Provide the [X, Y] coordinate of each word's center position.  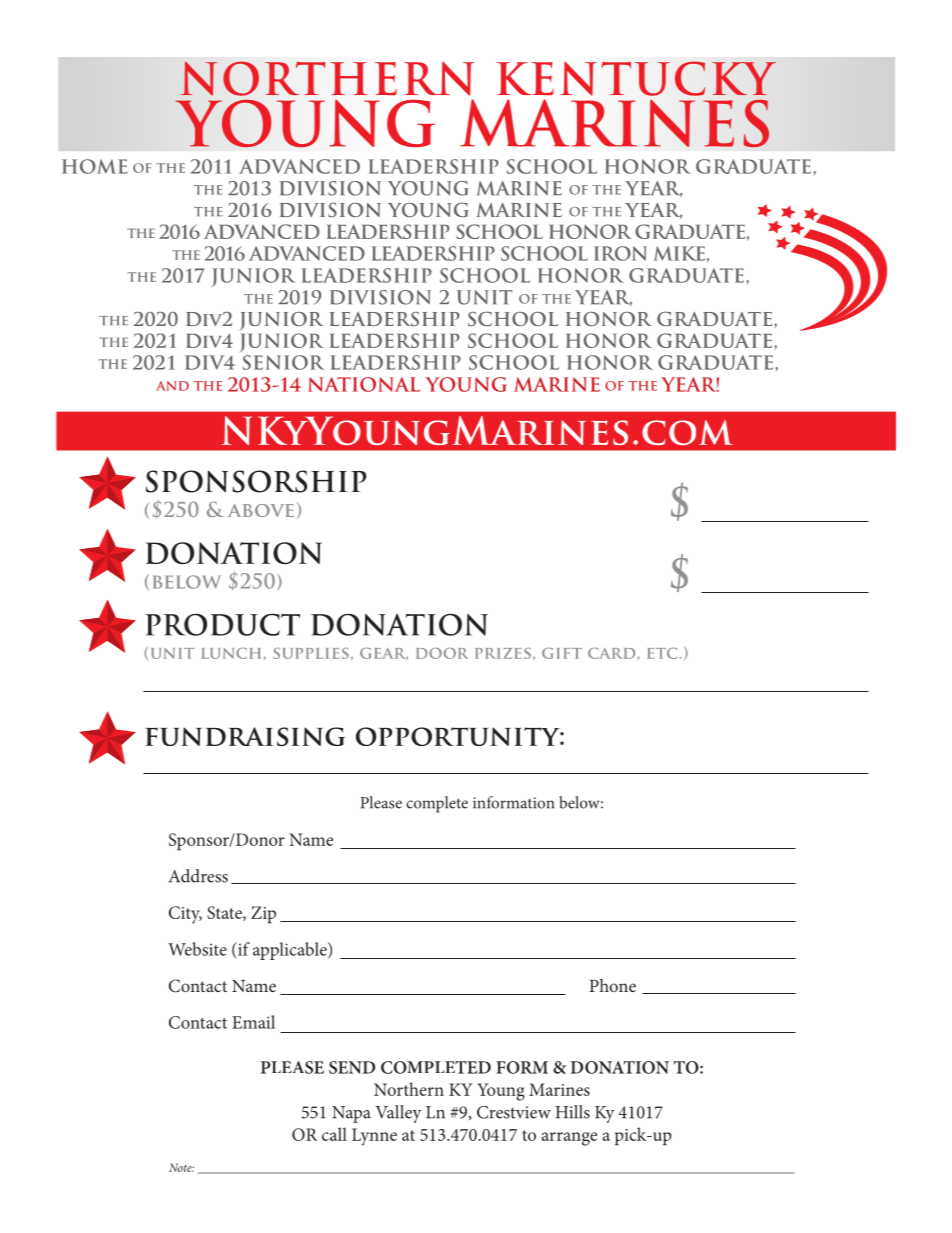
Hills [572, 1112]
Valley [398, 1114]
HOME [95, 166]
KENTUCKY [636, 78]
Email [253, 1022]
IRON [620, 253]
